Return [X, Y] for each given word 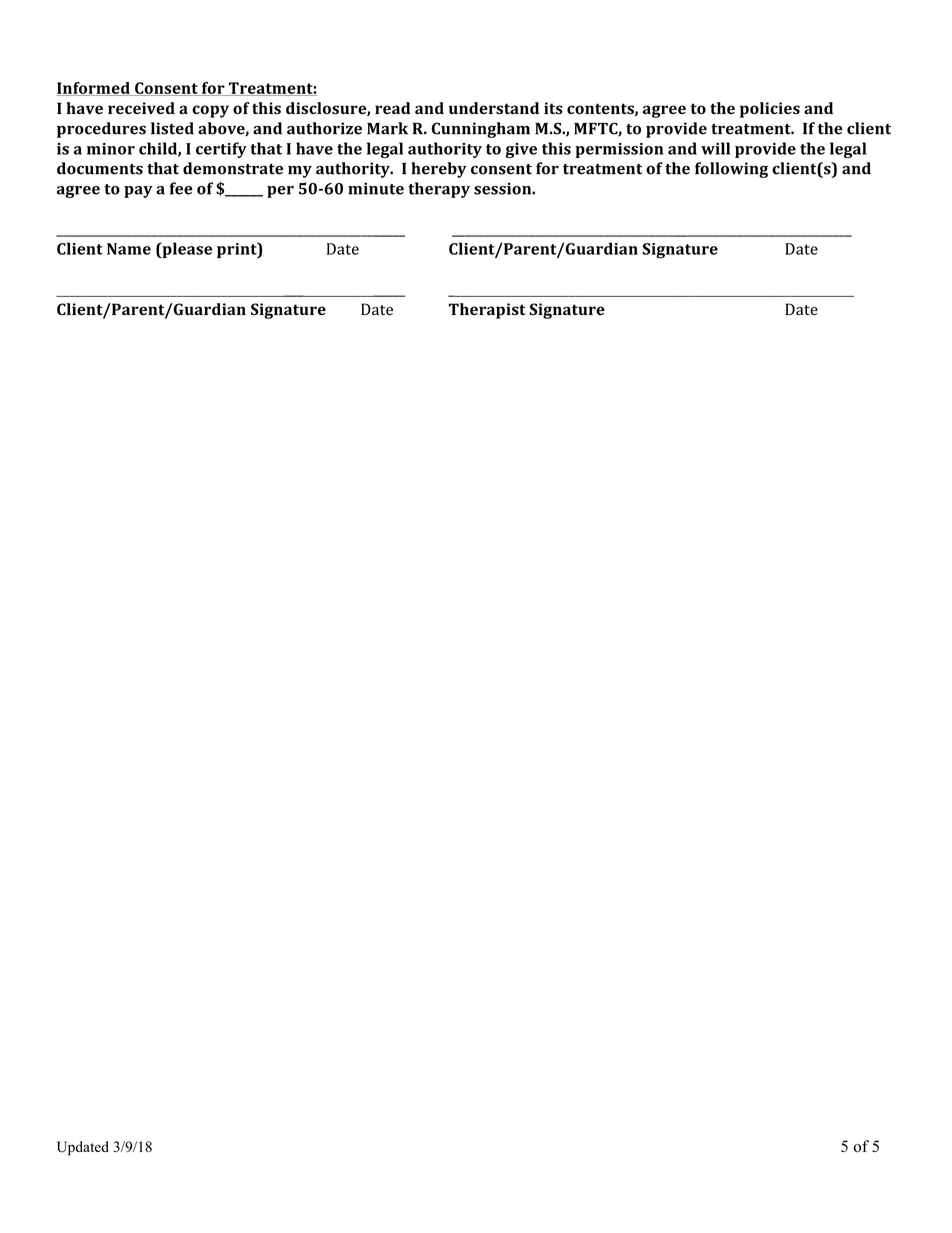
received [141, 108]
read [392, 108]
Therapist [487, 311]
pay [138, 192]
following [731, 170]
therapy [439, 190]
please [186, 250]
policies [770, 110]
